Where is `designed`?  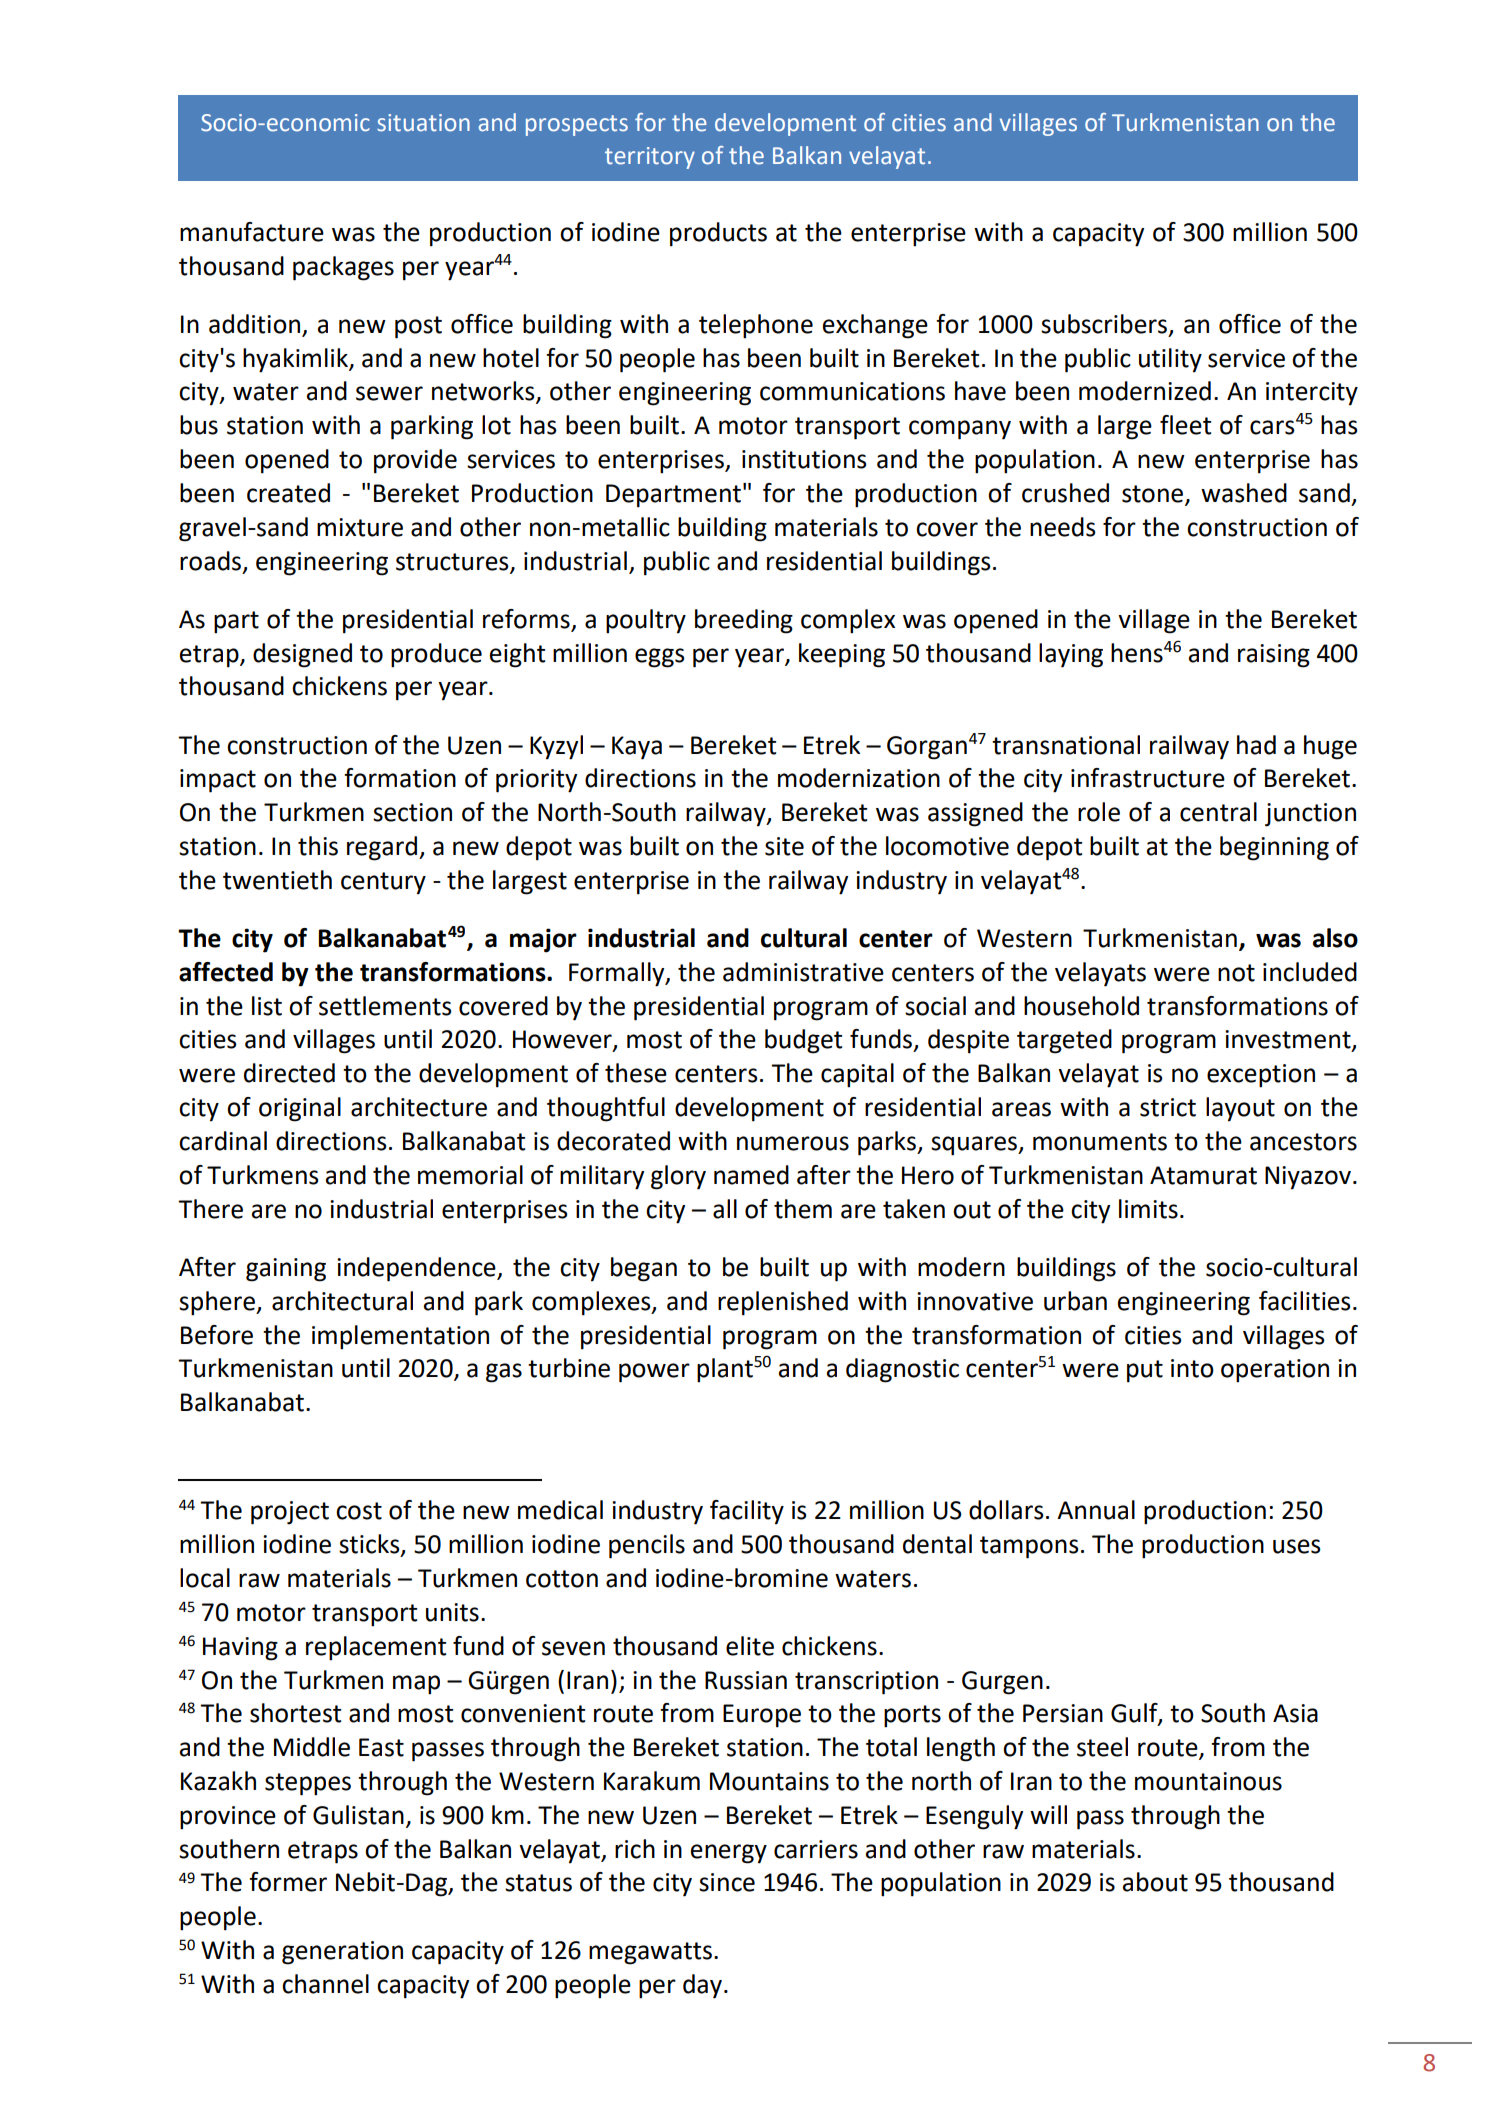 designed is located at coordinates (302, 655).
